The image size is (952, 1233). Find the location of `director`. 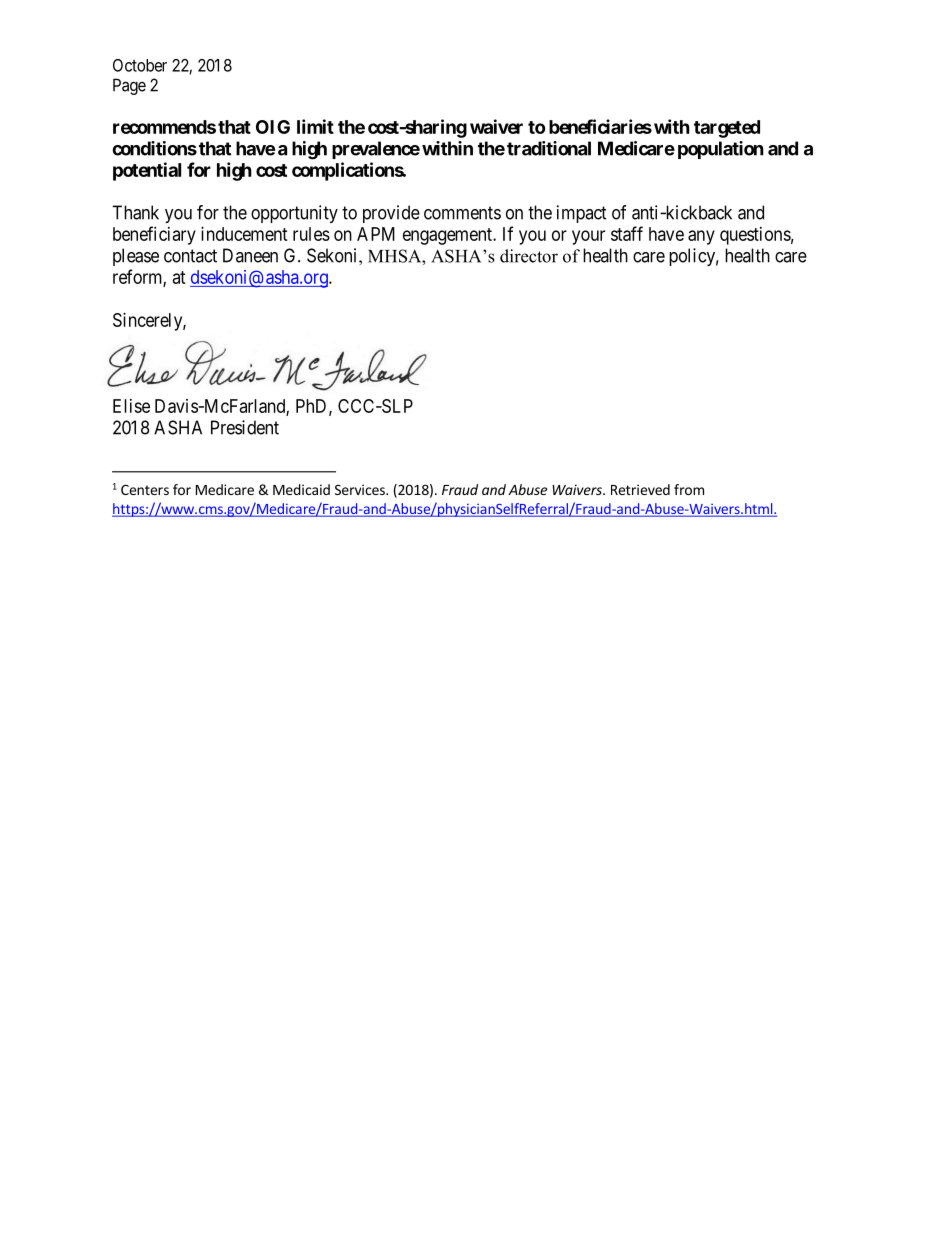

director is located at coordinates (529, 256).
